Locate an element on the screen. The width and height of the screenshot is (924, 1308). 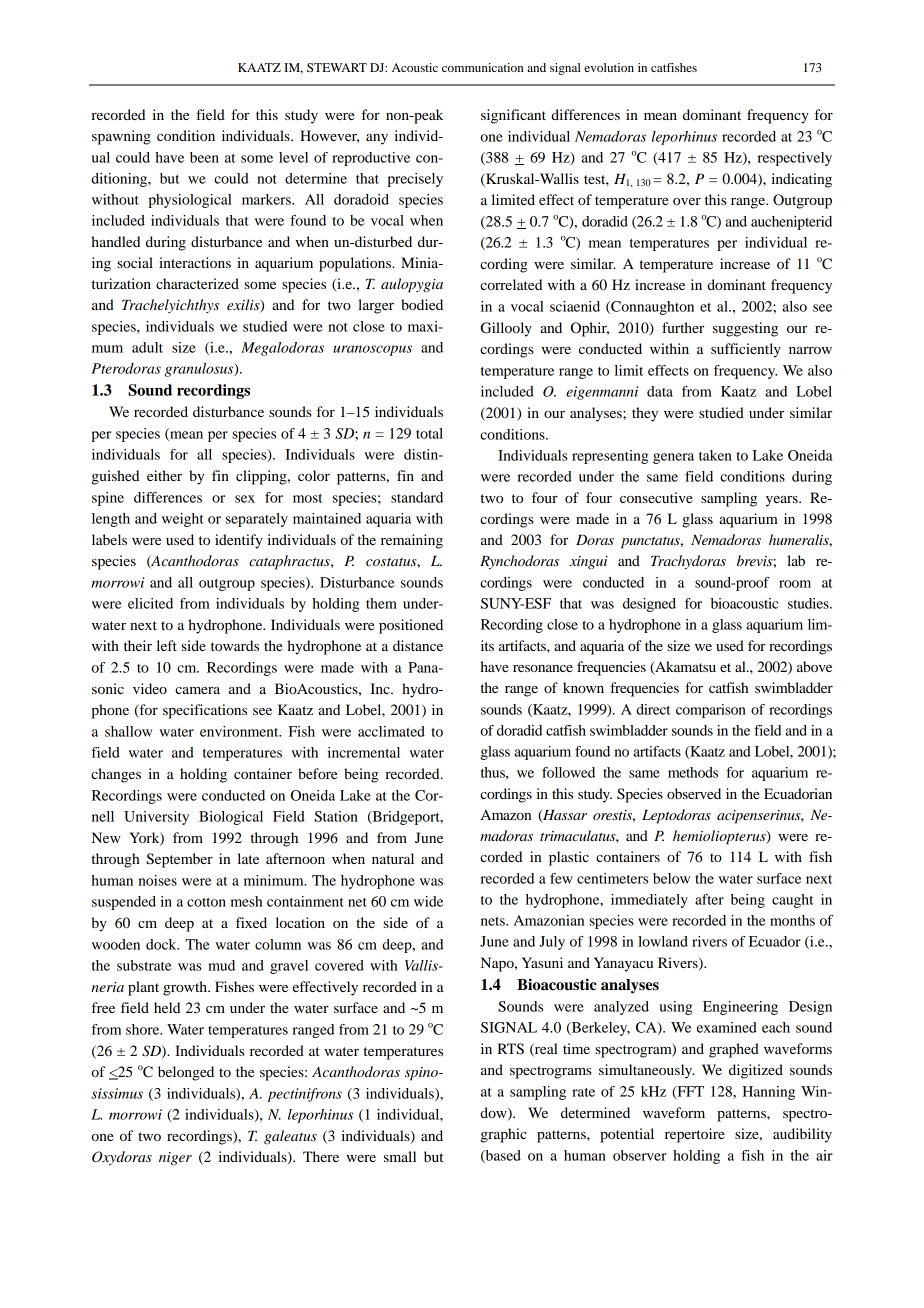
respectively is located at coordinates (794, 159).
